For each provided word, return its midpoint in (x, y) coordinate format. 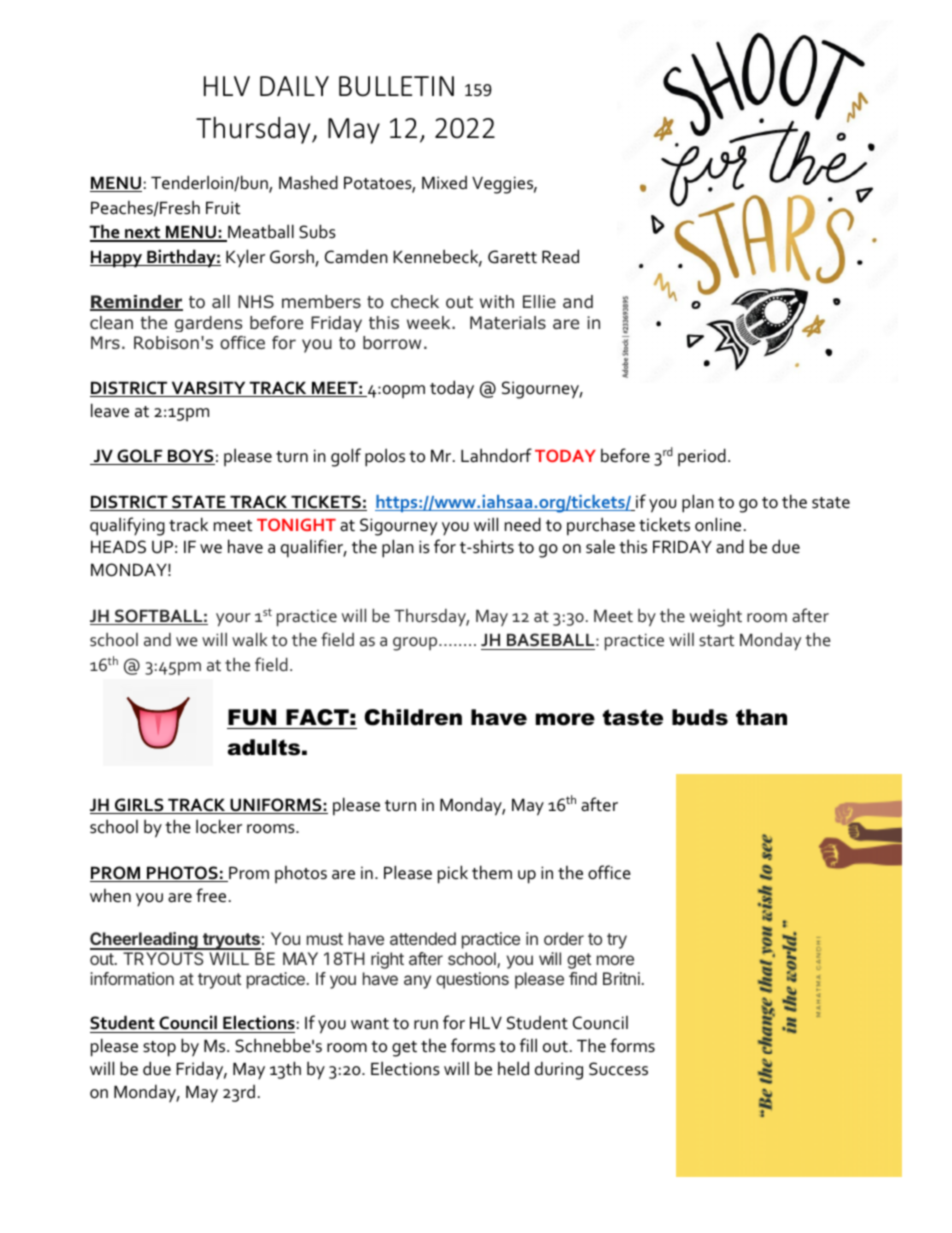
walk (249, 639)
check (415, 301)
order (564, 938)
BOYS (190, 457)
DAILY (294, 86)
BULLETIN (396, 86)
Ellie (539, 301)
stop (159, 1049)
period (702, 457)
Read (560, 256)
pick (453, 874)
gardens (208, 324)
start (716, 640)
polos (385, 457)
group (416, 644)
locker (219, 826)
